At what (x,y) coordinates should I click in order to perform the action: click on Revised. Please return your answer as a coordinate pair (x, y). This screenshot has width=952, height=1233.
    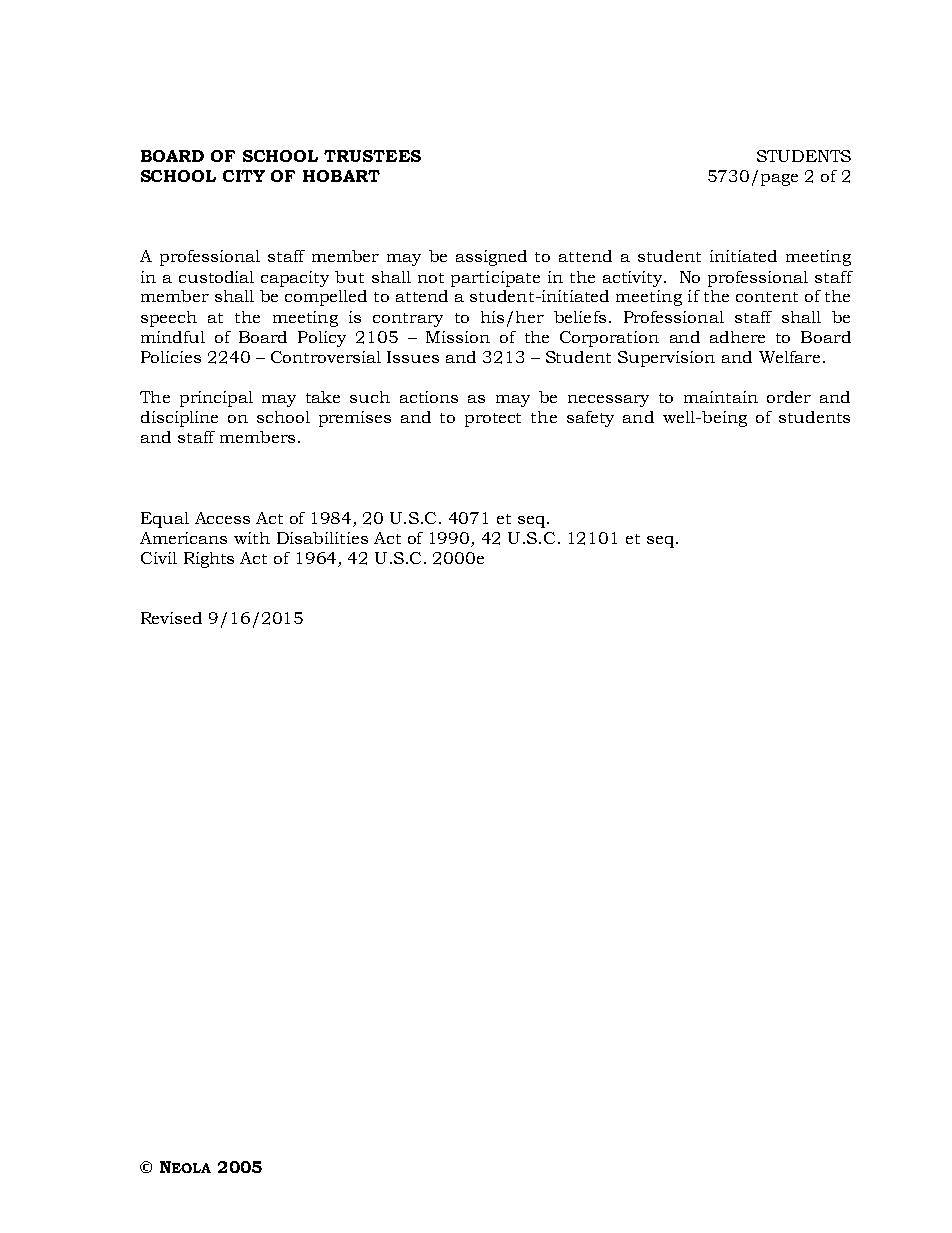
    Looking at the image, I should click on (171, 618).
